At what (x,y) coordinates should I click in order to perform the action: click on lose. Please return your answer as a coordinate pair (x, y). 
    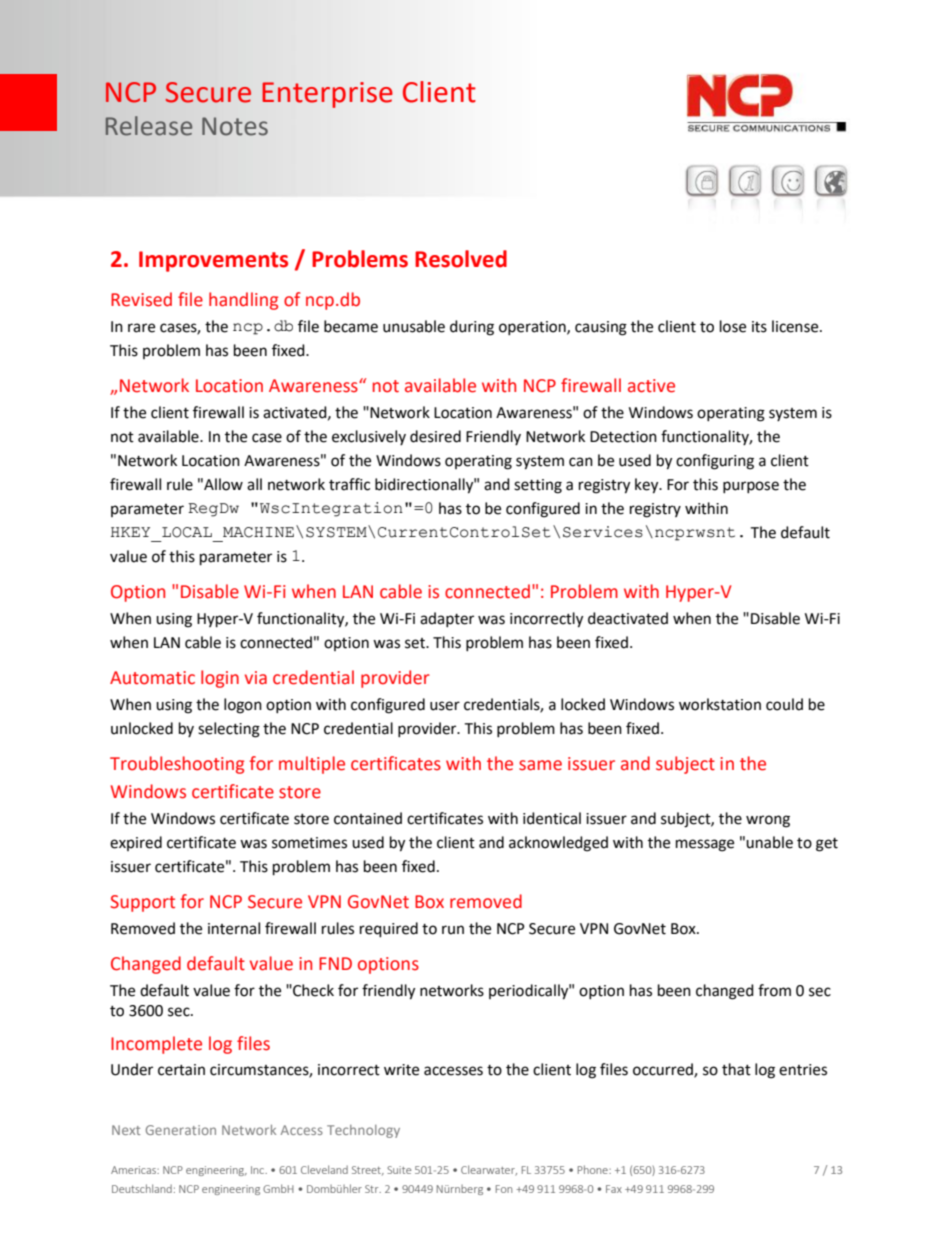
    Looking at the image, I should click on (733, 326).
